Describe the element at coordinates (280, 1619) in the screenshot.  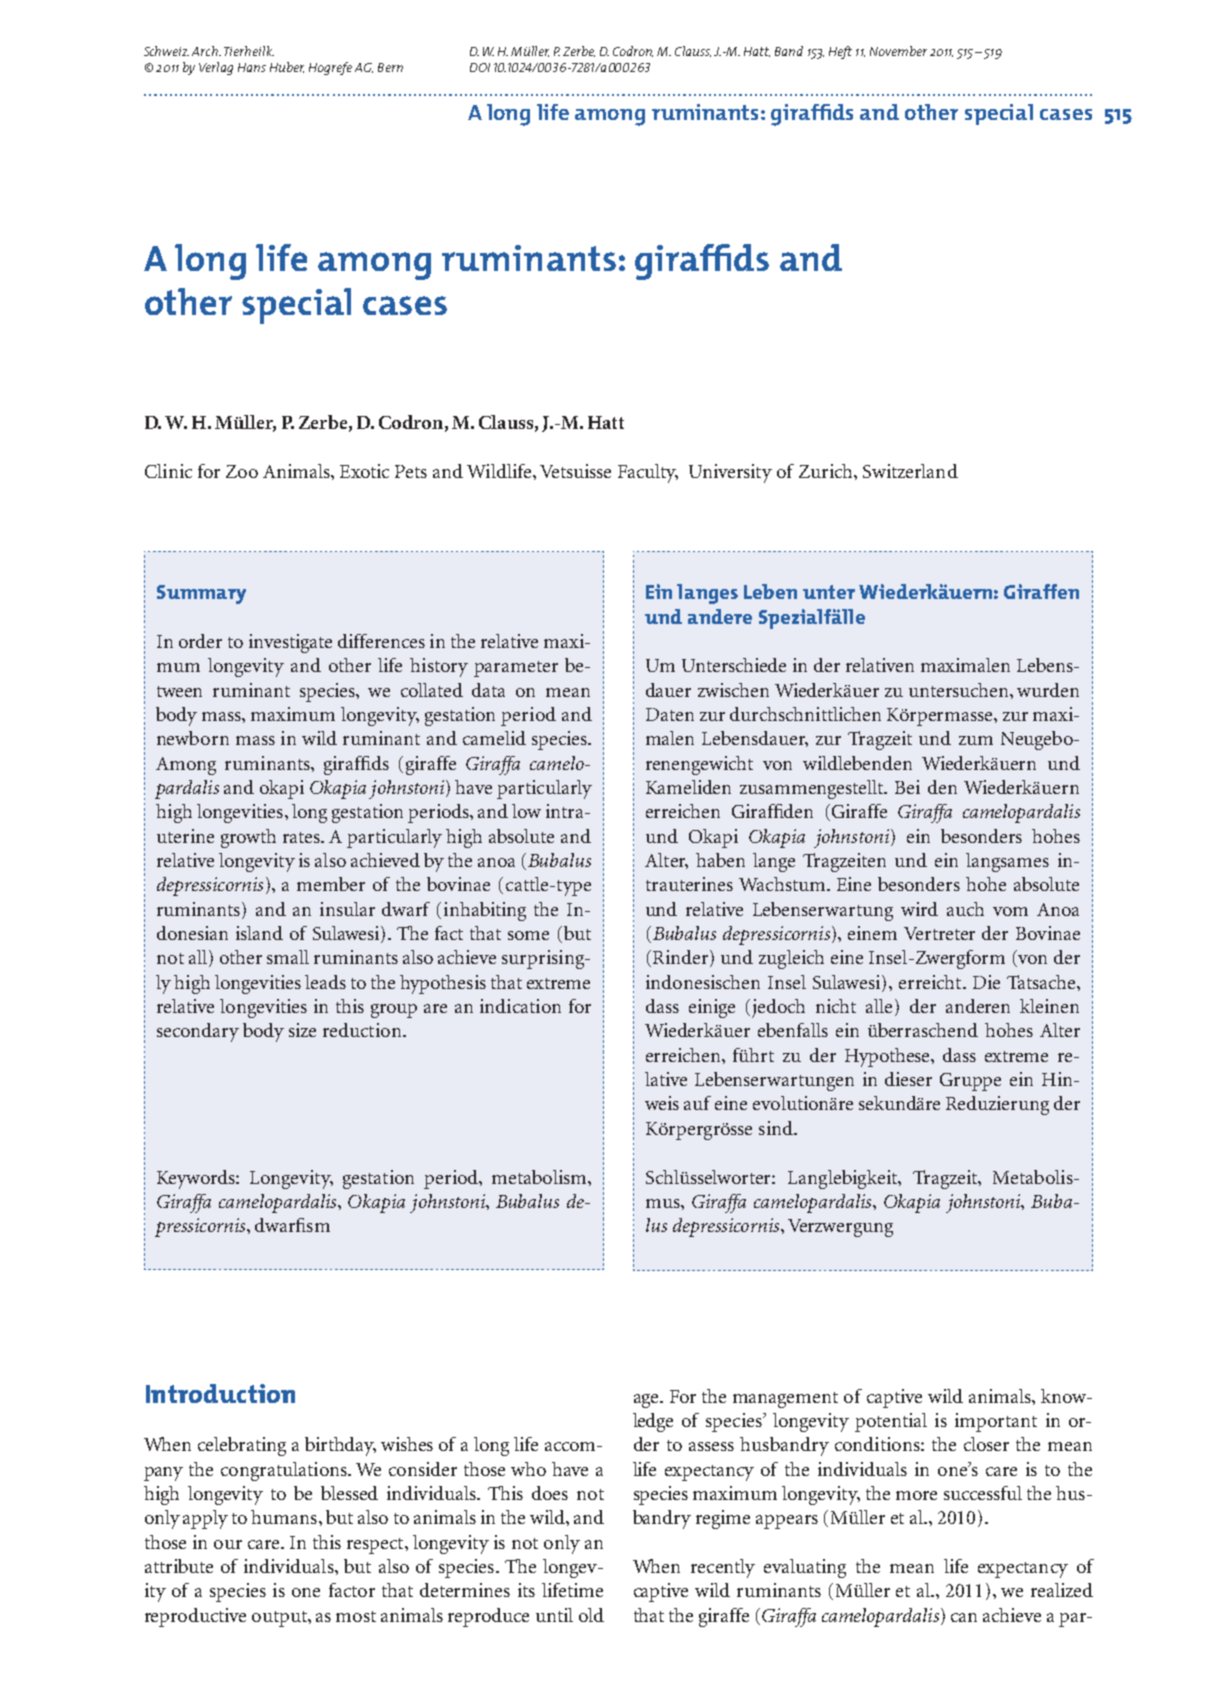
I see `output` at that location.
